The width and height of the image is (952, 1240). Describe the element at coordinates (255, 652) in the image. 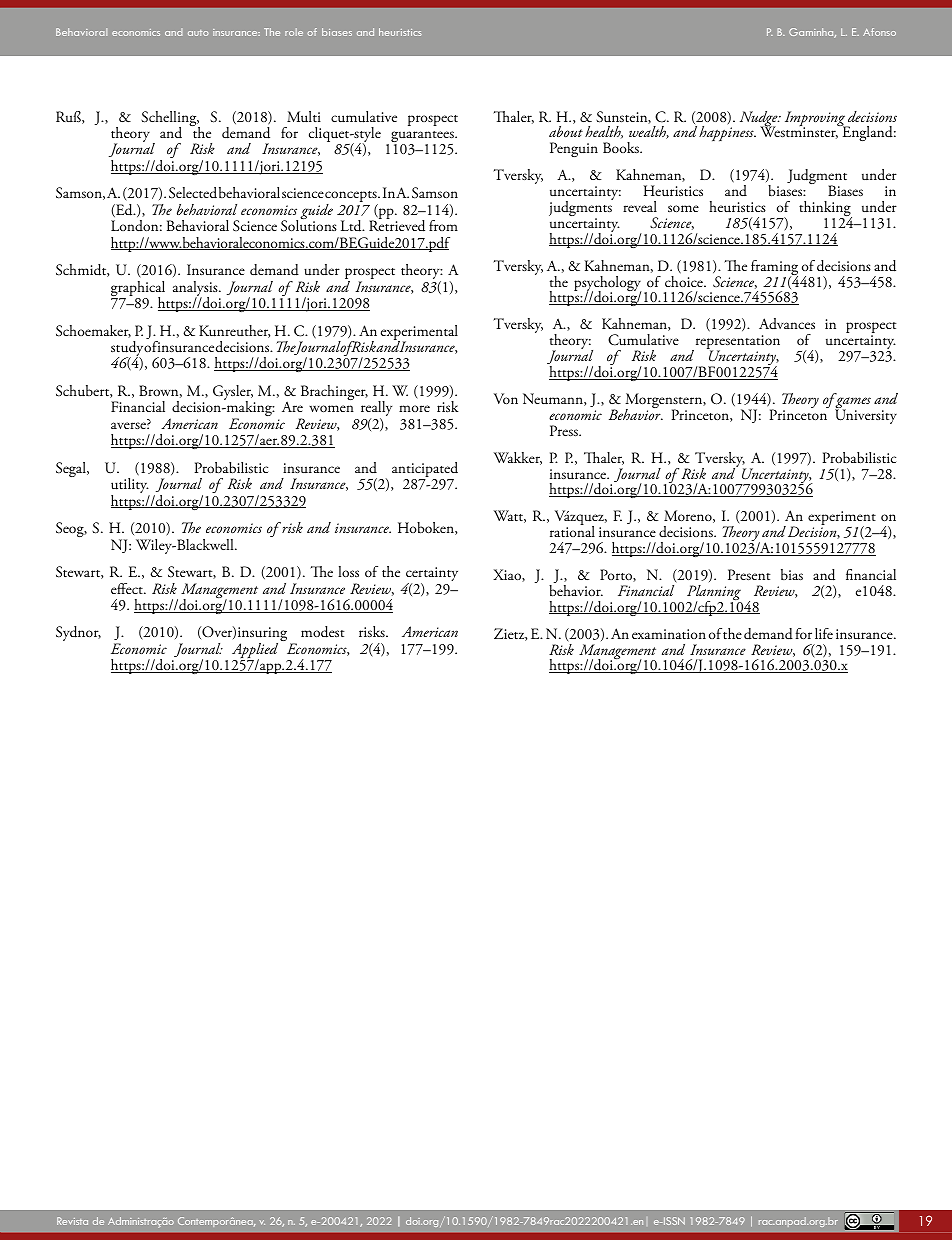

I see `Applied` at that location.
